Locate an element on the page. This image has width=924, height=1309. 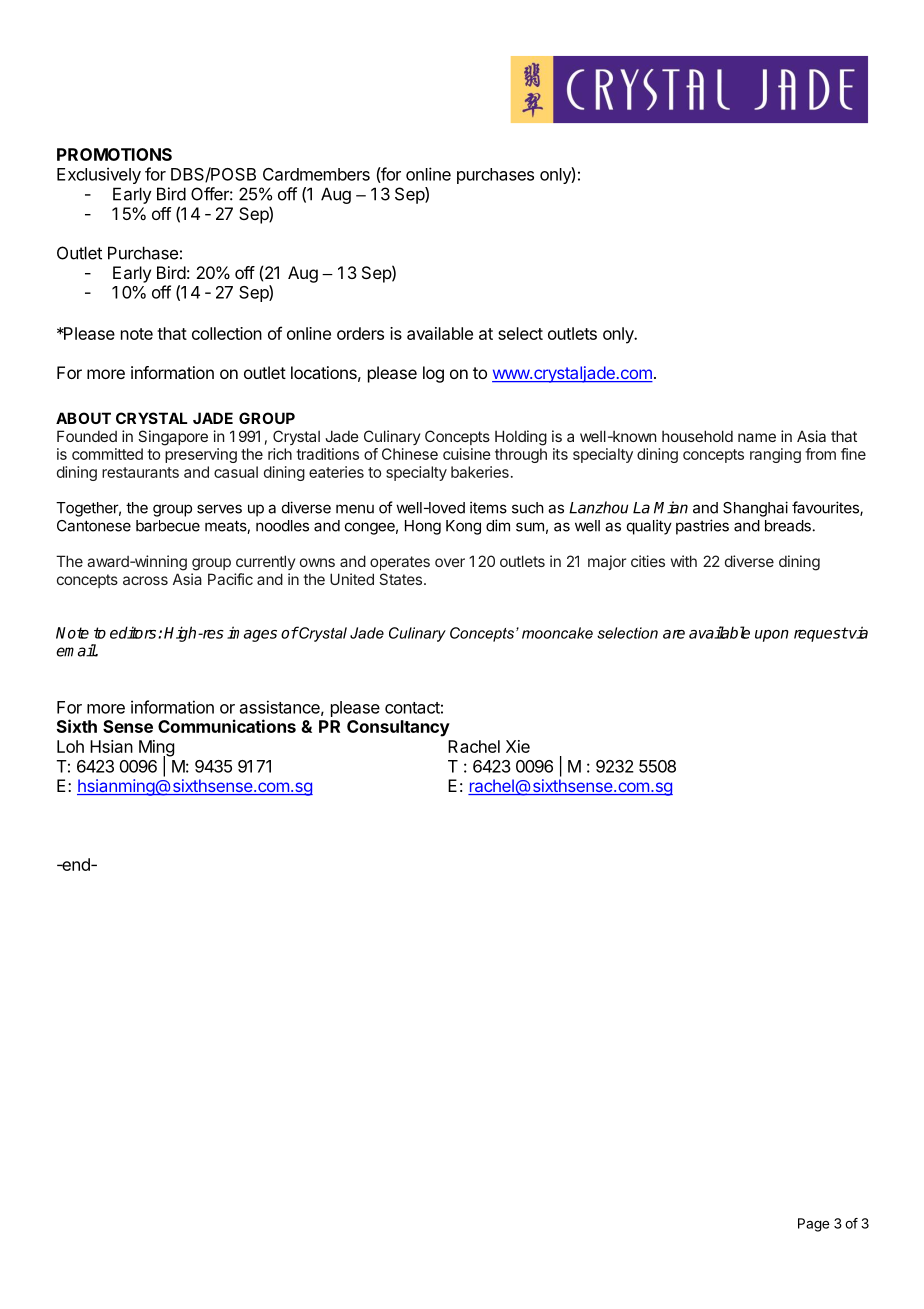
Page is located at coordinates (813, 1225).
